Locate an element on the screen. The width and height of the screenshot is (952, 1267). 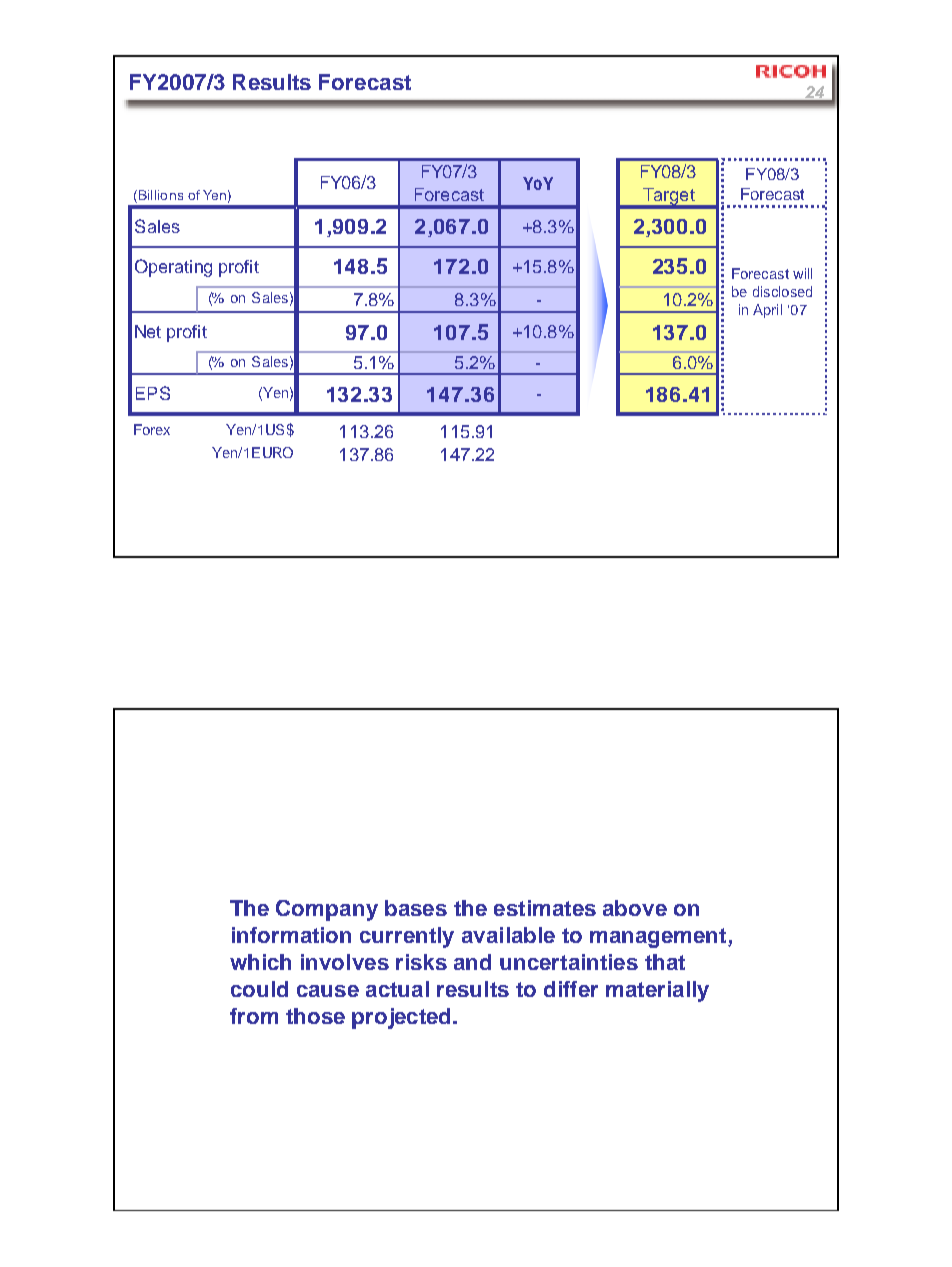
bases is located at coordinates (416, 908).
